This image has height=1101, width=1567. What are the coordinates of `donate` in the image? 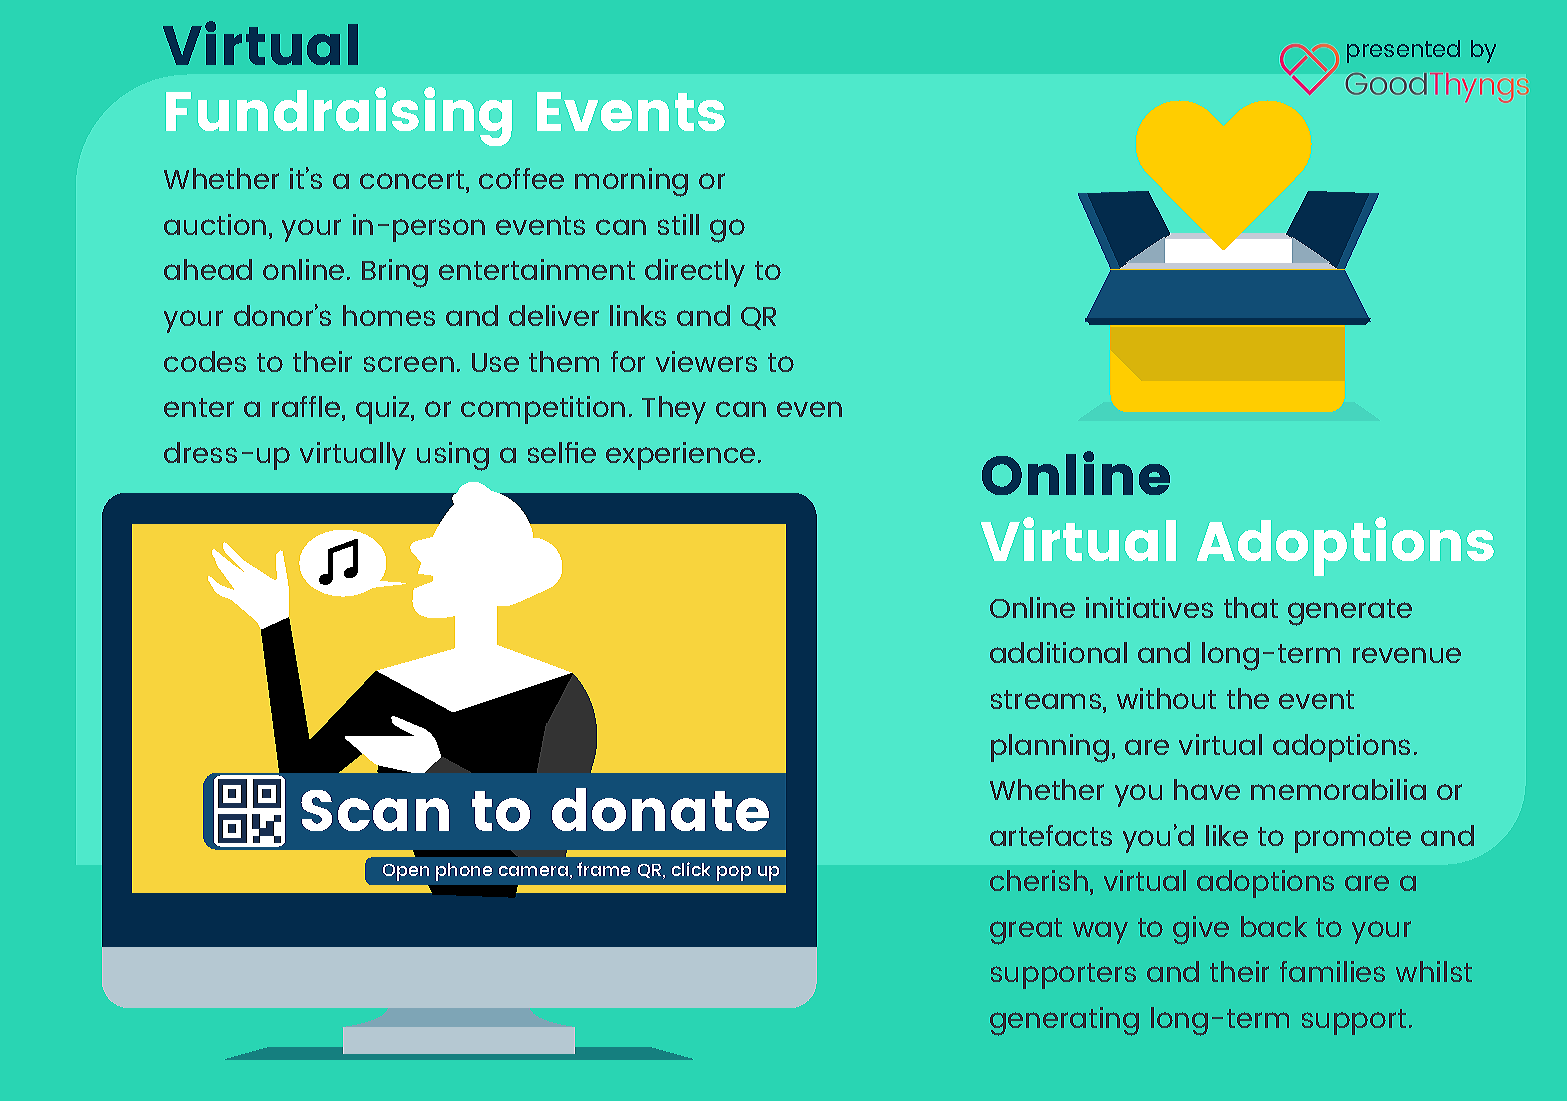 It's located at (660, 809).
